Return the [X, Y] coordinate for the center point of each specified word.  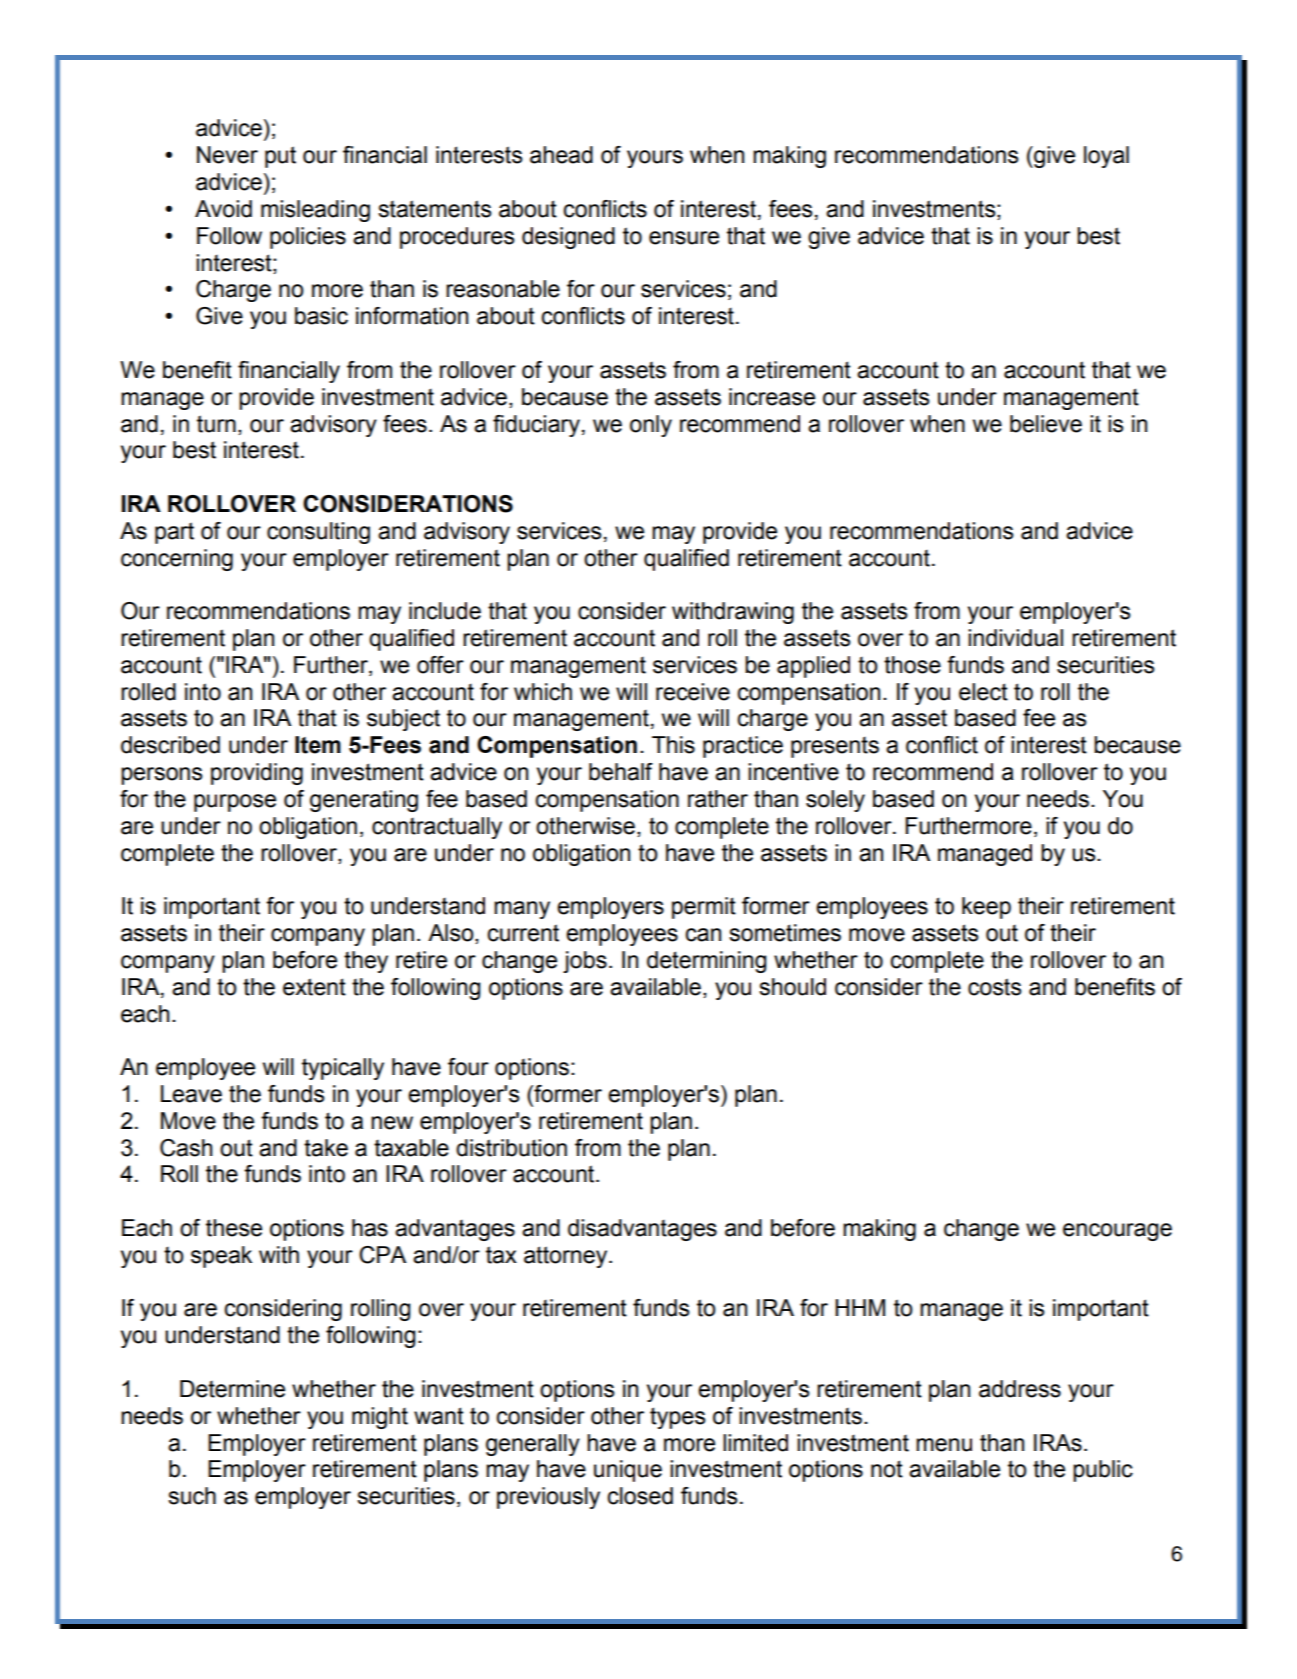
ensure [684, 238]
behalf [621, 772]
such [192, 1496]
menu [944, 1445]
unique [628, 1471]
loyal [1106, 157]
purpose [235, 803]
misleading [315, 211]
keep [986, 908]
